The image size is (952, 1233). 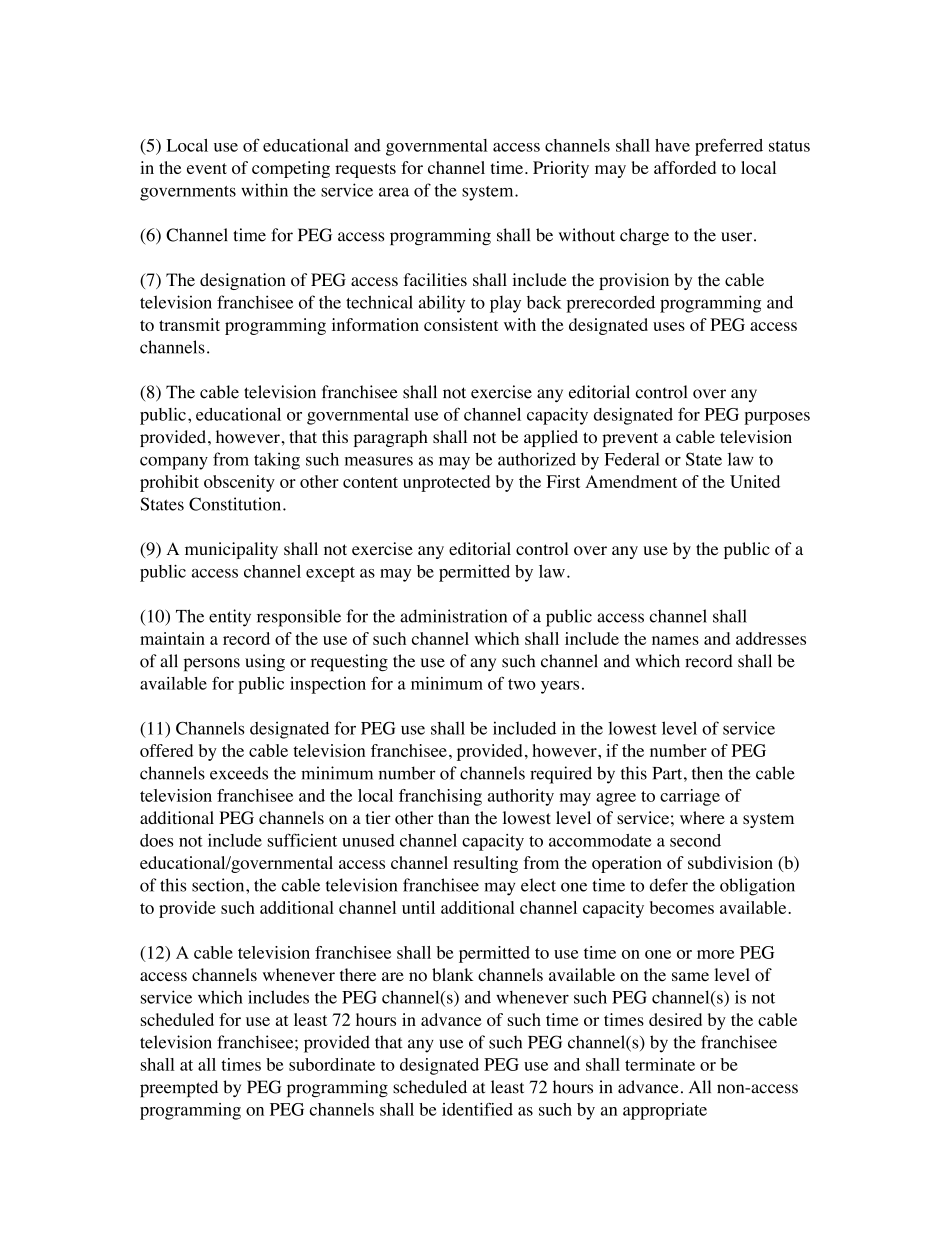 What do you see at coordinates (477, 1109) in the document?
I see `identified` at bounding box center [477, 1109].
